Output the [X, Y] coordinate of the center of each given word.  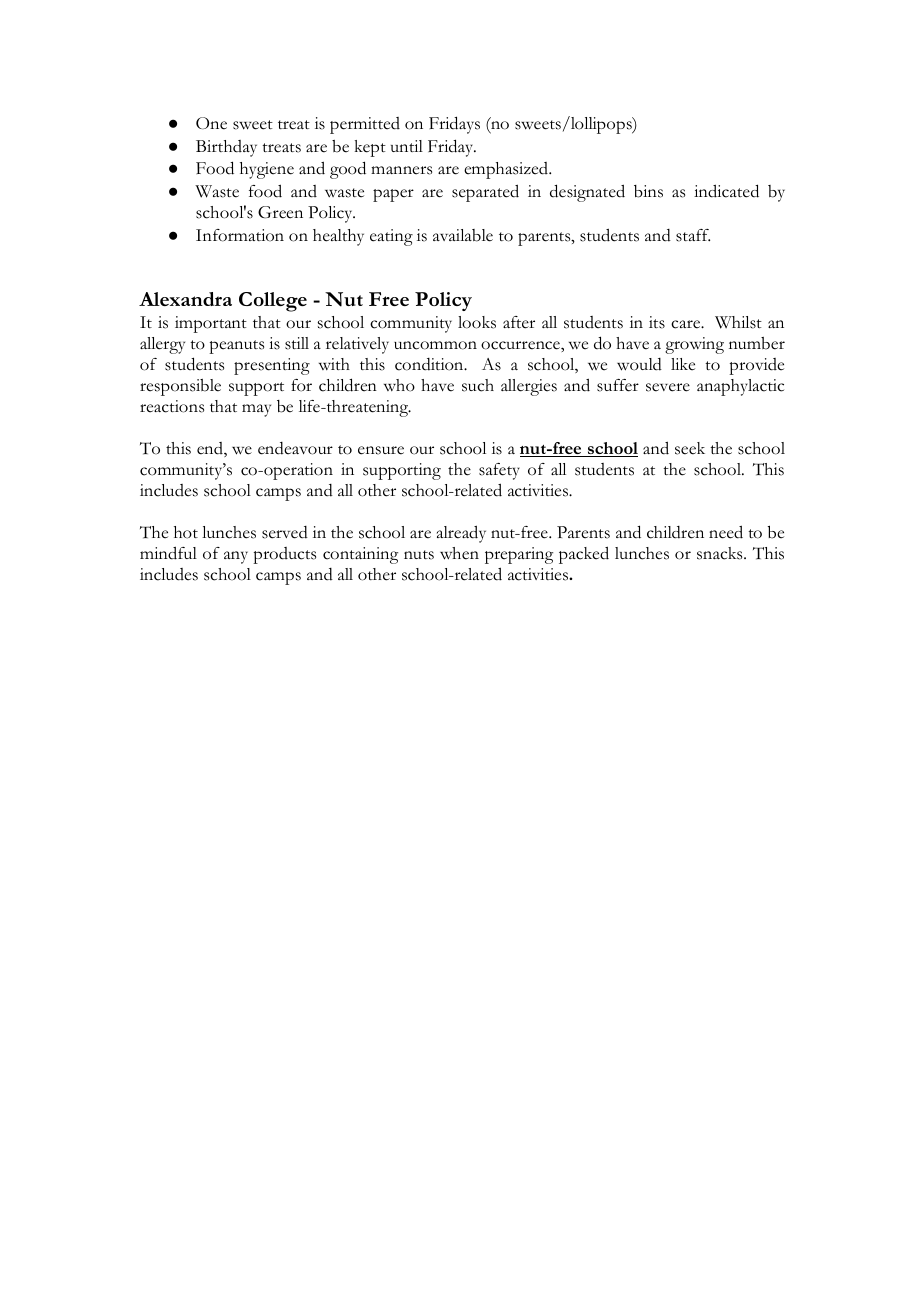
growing [694, 345]
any [236, 557]
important [211, 324]
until [407, 146]
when [459, 553]
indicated [726, 191]
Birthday [226, 148]
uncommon [435, 345]
